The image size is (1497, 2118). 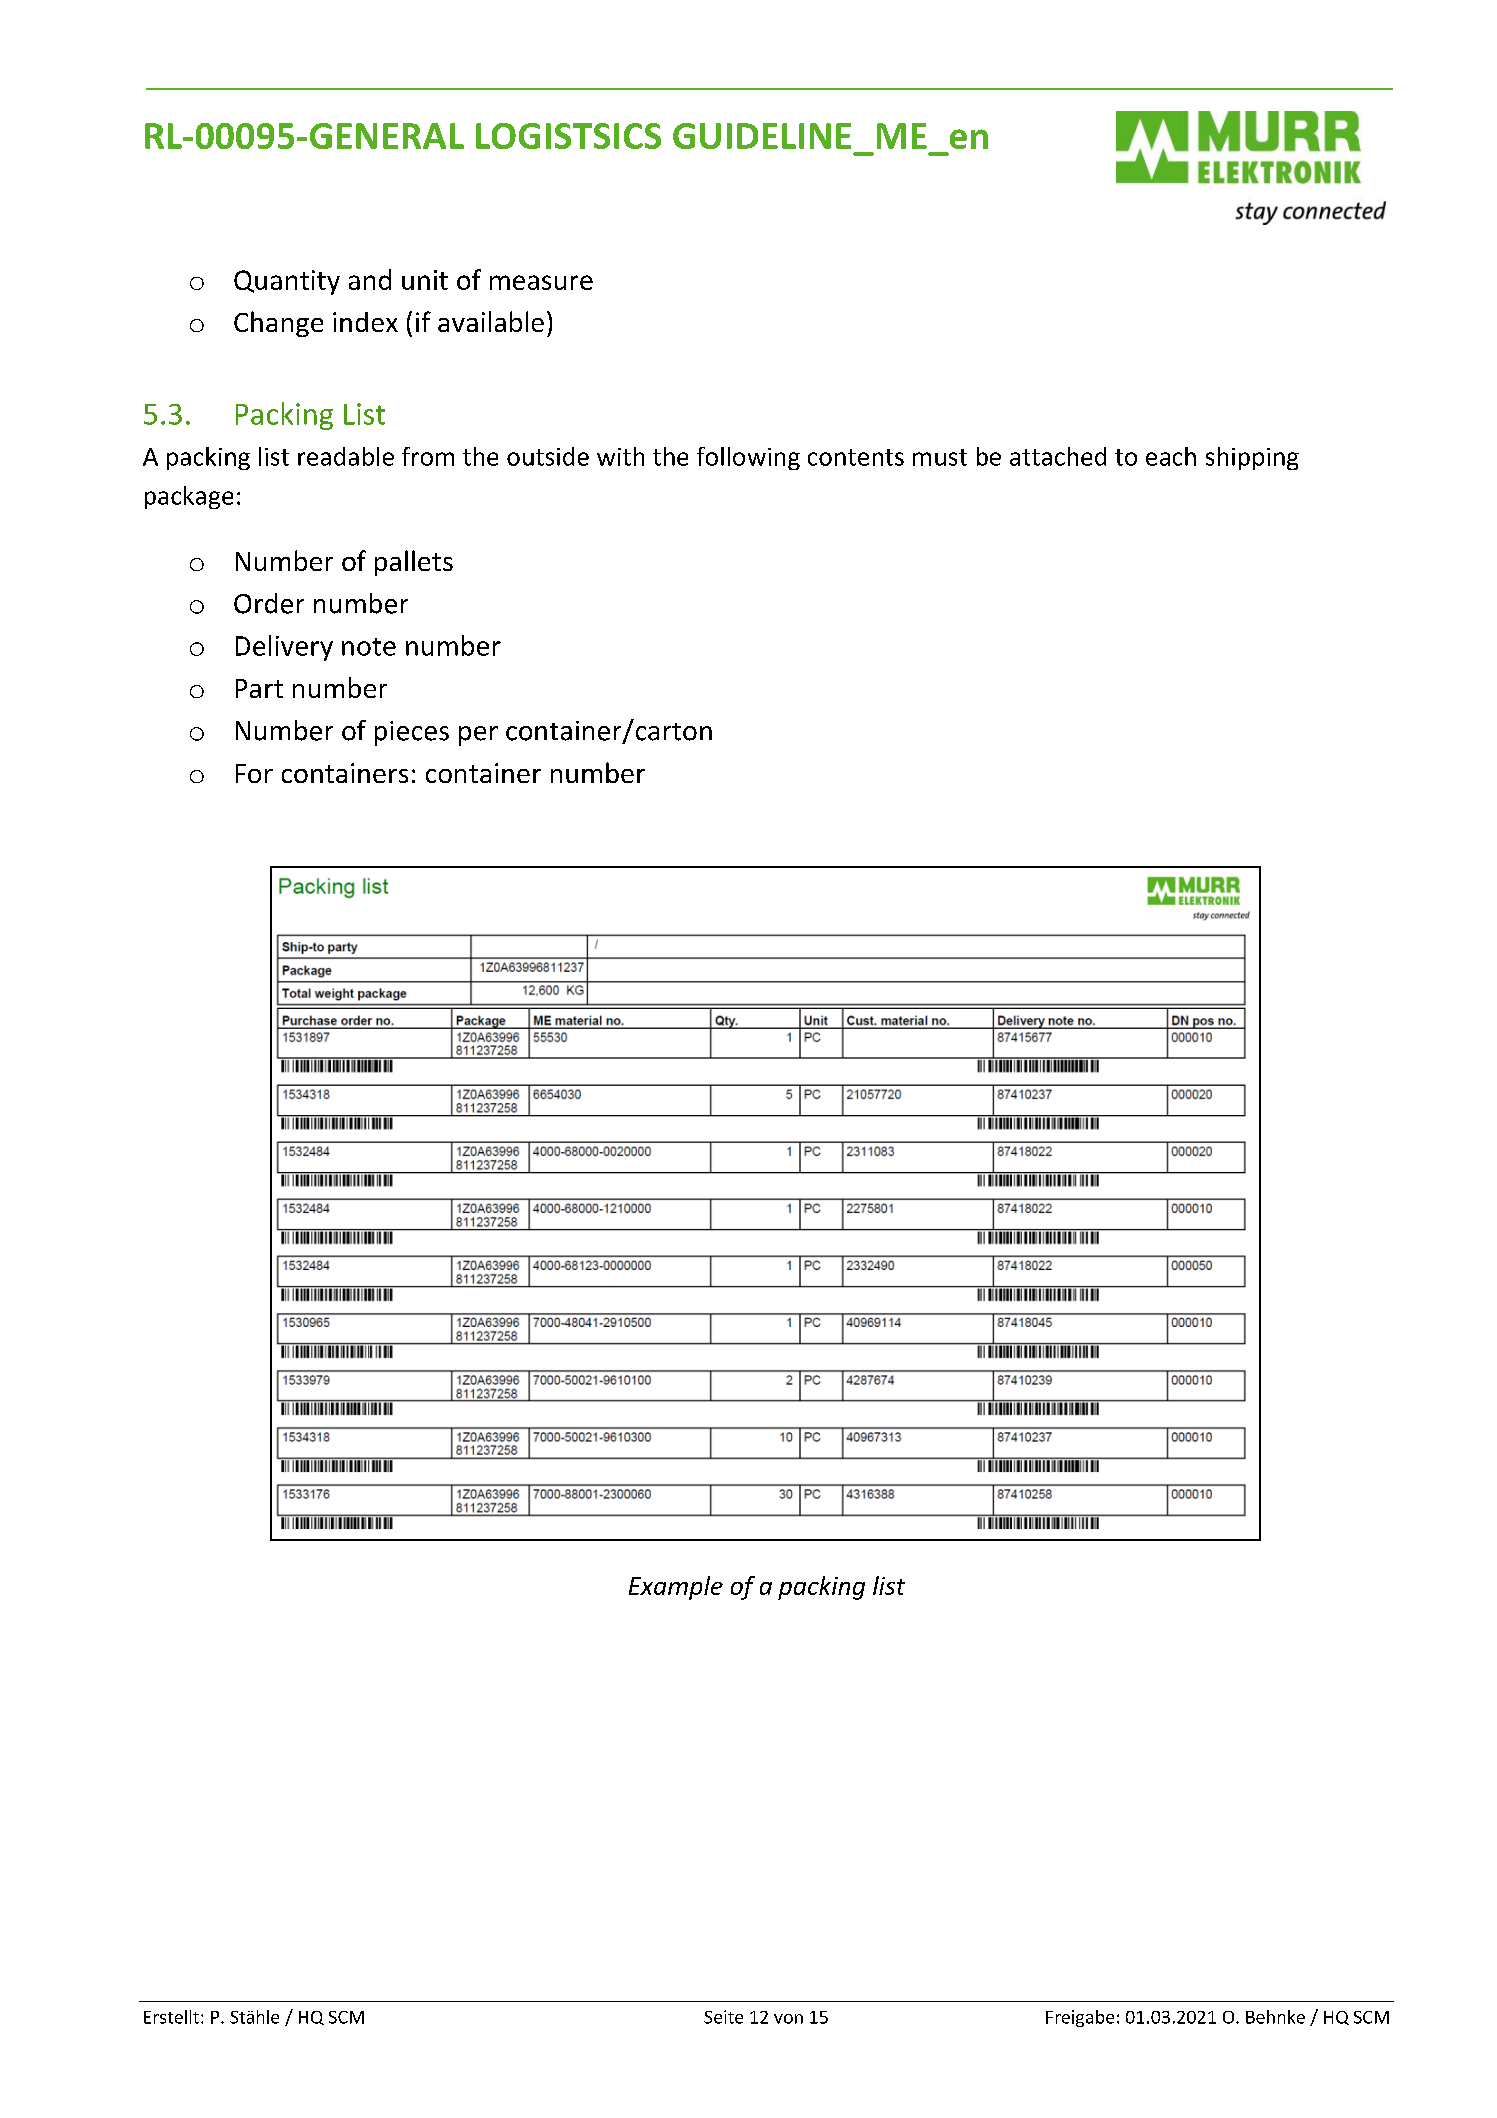 What do you see at coordinates (1171, 456) in the page?
I see `each` at bounding box center [1171, 456].
